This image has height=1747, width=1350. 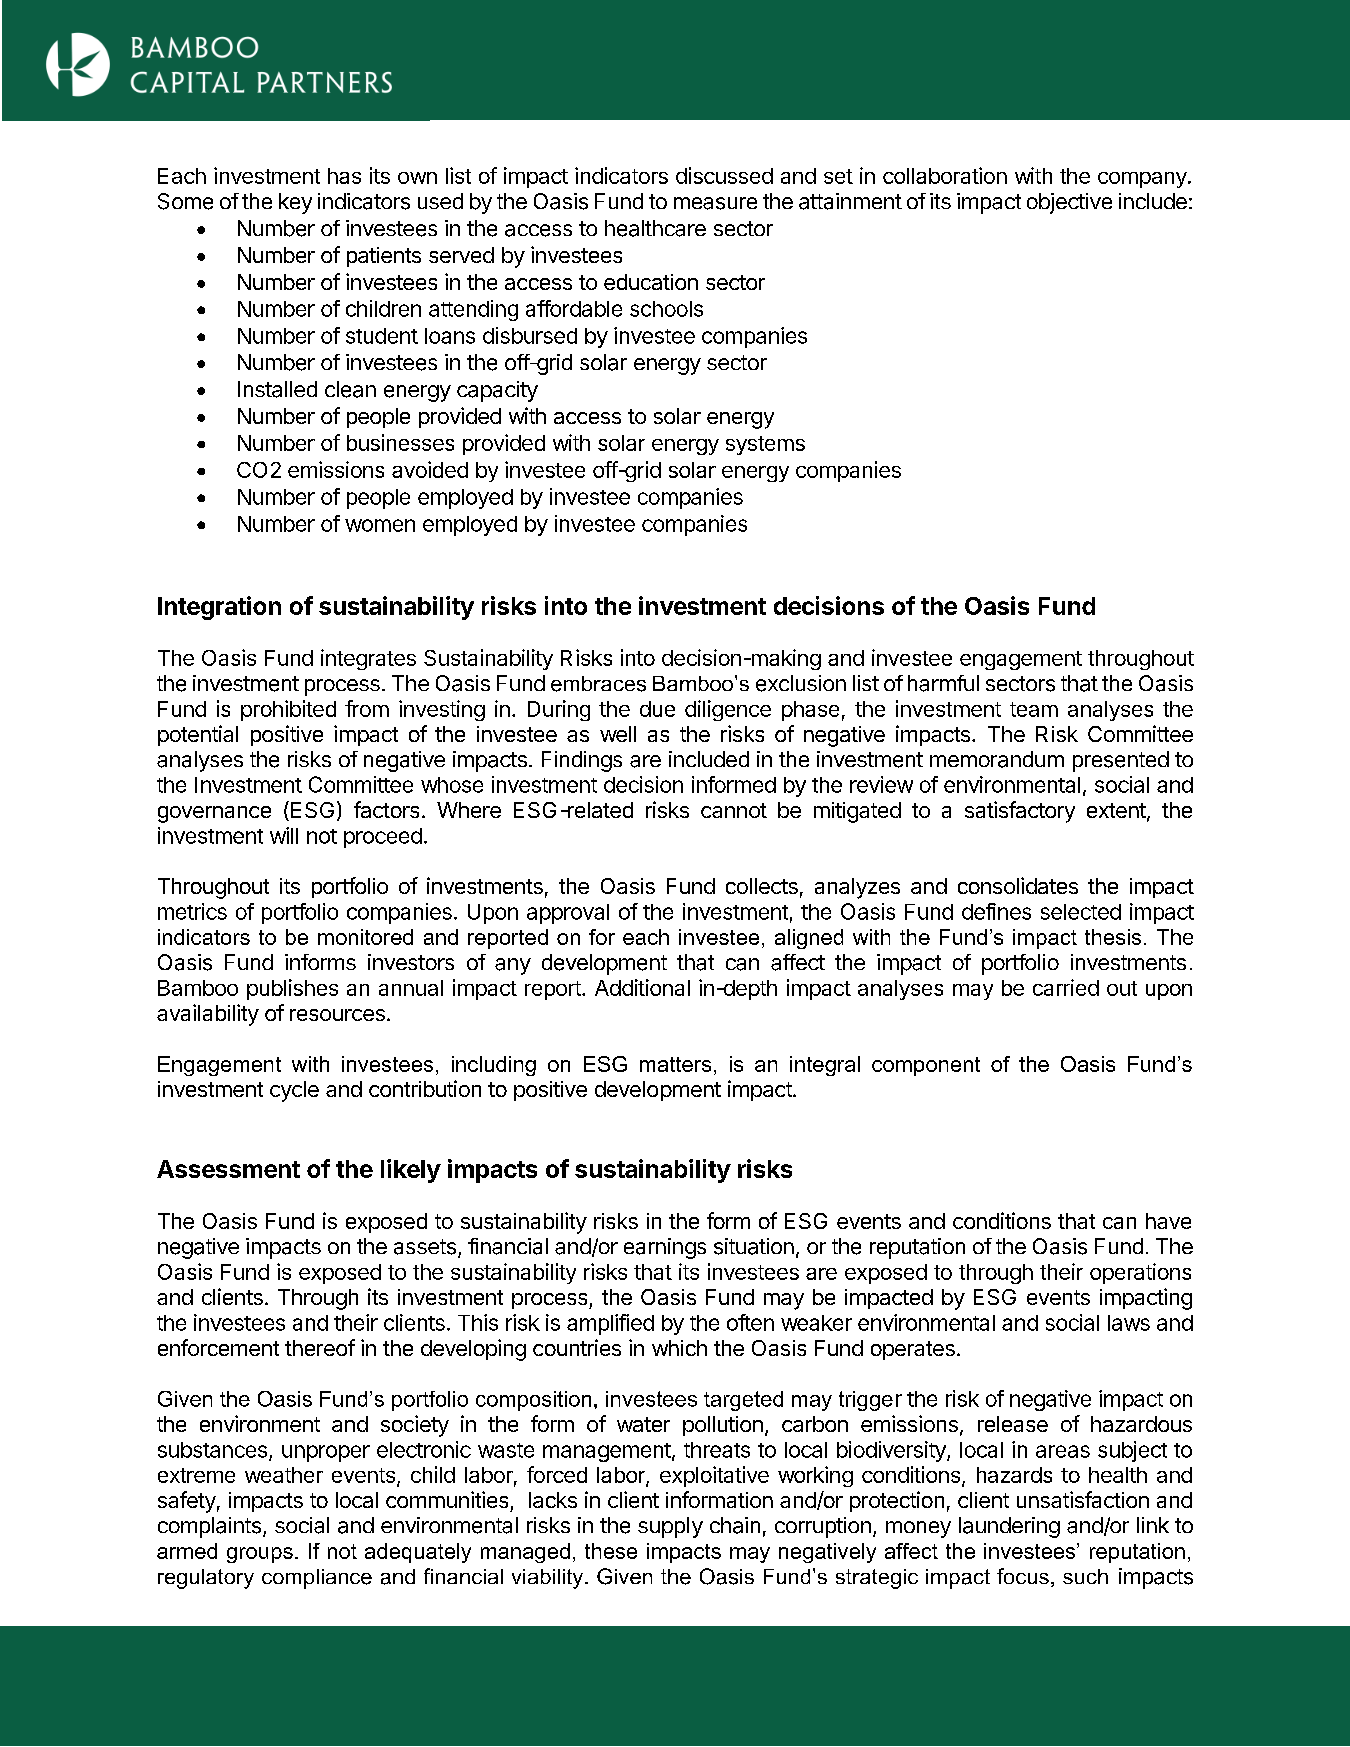 I want to click on will, so click(x=284, y=835).
